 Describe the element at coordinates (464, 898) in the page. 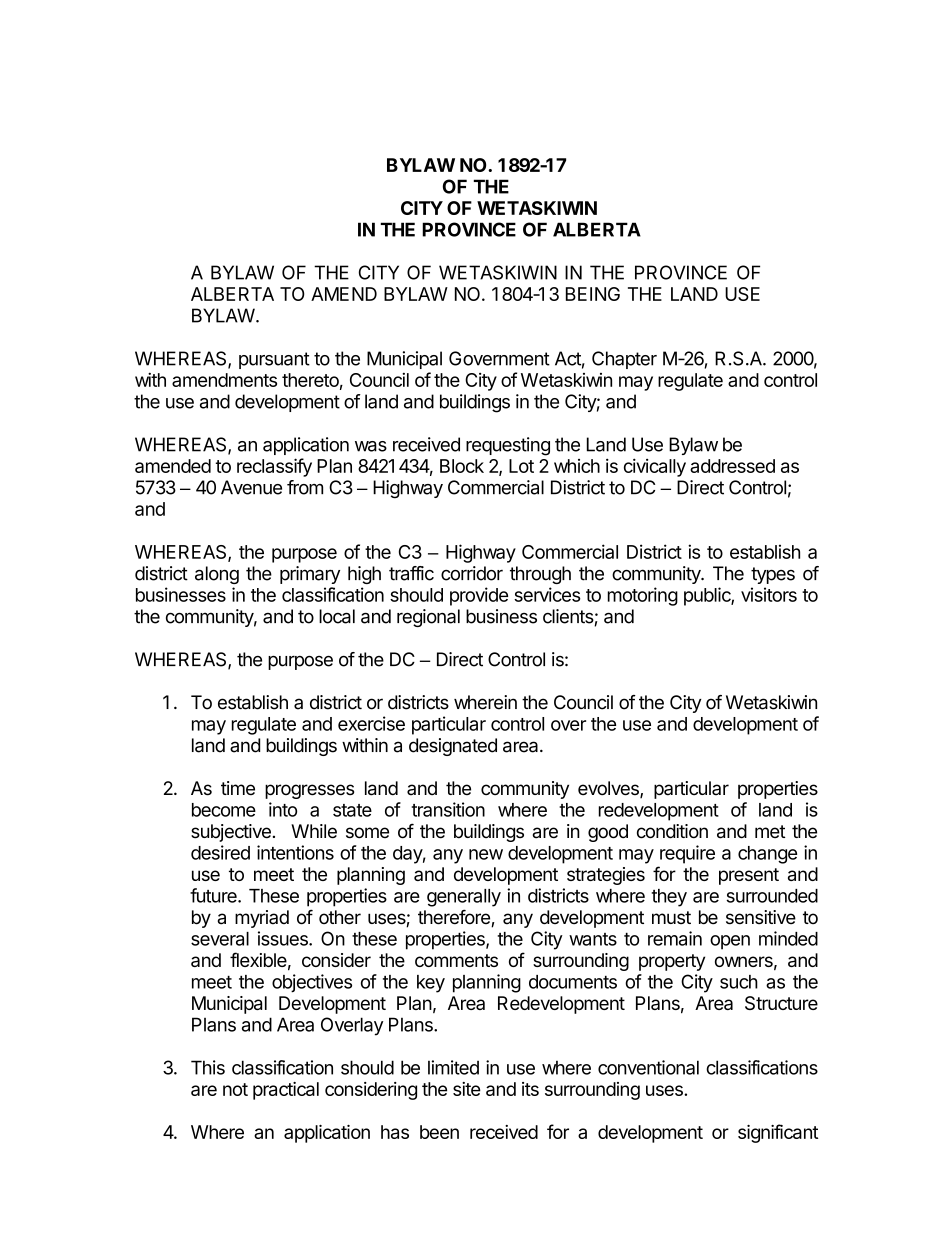

I see `generally` at that location.
